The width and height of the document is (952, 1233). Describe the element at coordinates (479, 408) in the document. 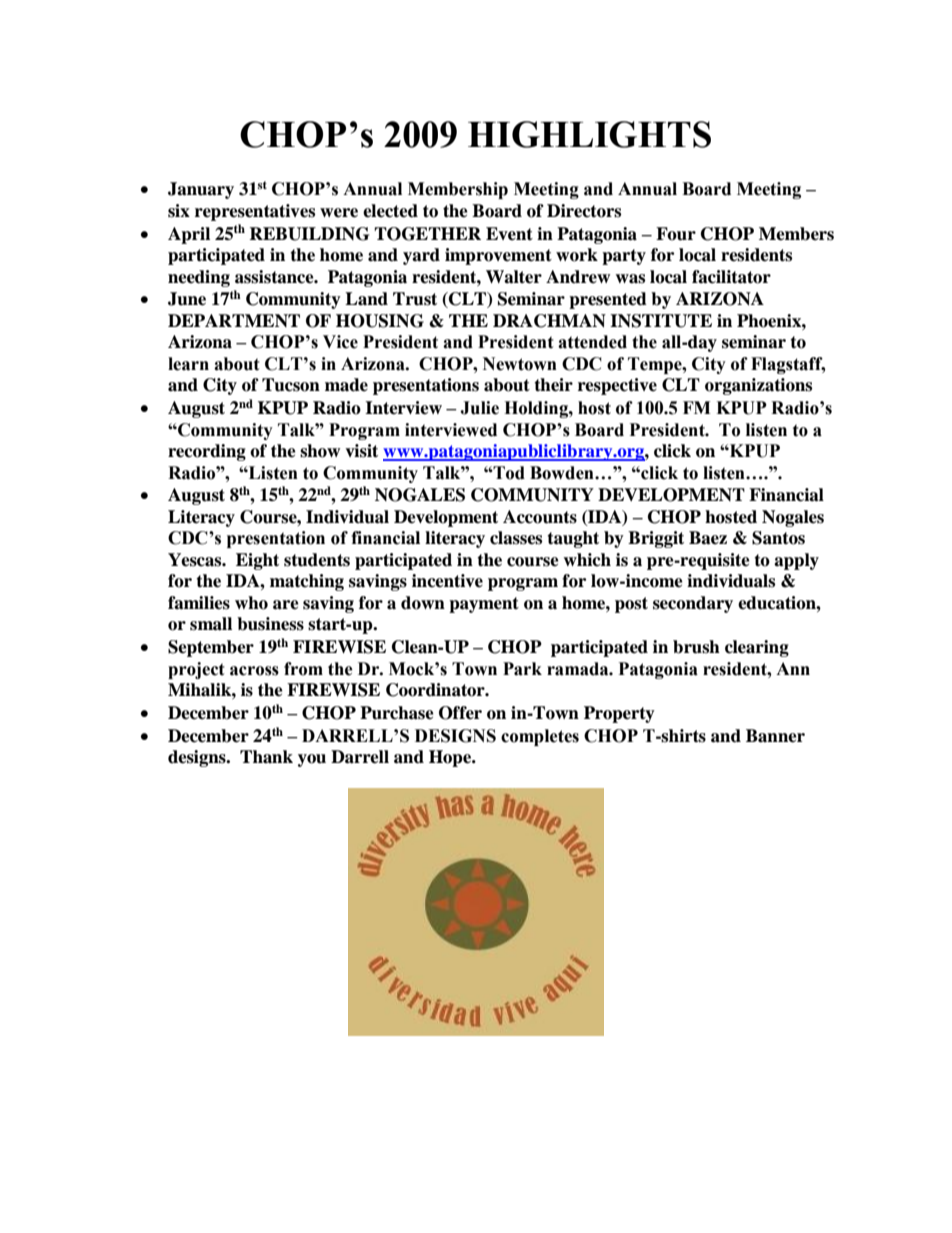

I see `Julie` at that location.
